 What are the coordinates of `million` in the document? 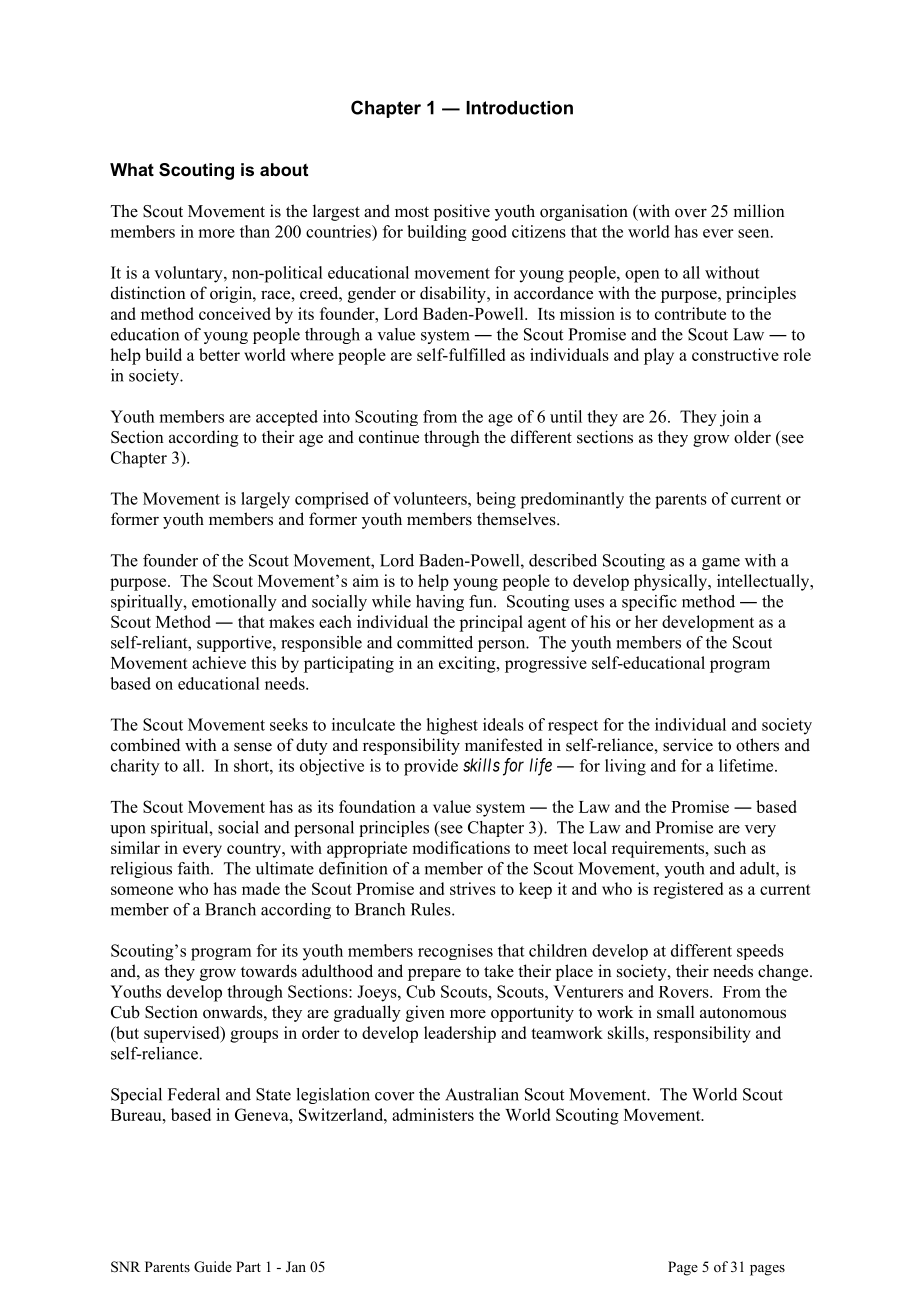 It's located at (759, 211).
